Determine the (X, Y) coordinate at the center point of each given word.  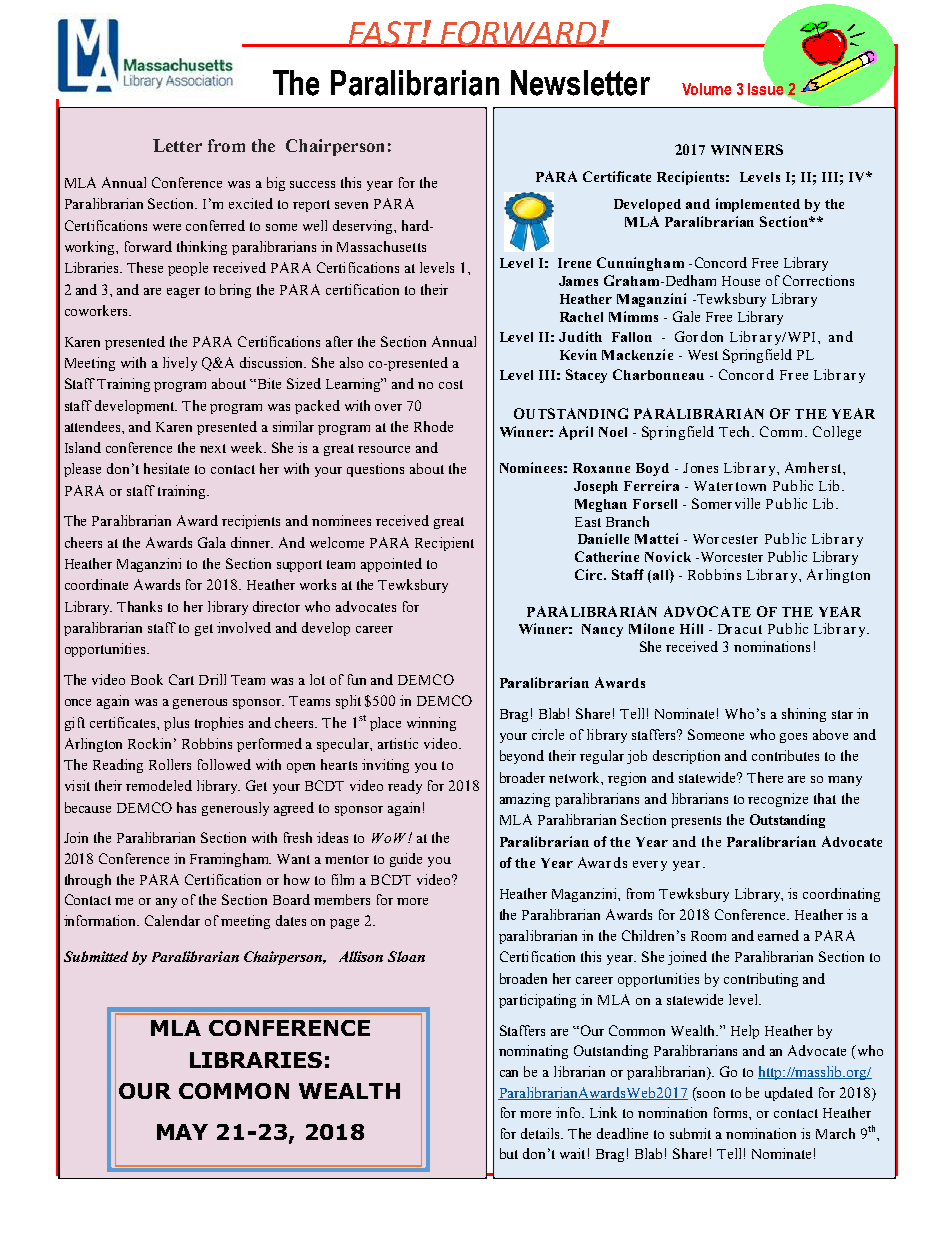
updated (789, 1094)
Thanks (139, 606)
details (542, 1133)
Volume (706, 89)
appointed (391, 565)
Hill (691, 628)
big (276, 184)
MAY (182, 1132)
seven (351, 205)
